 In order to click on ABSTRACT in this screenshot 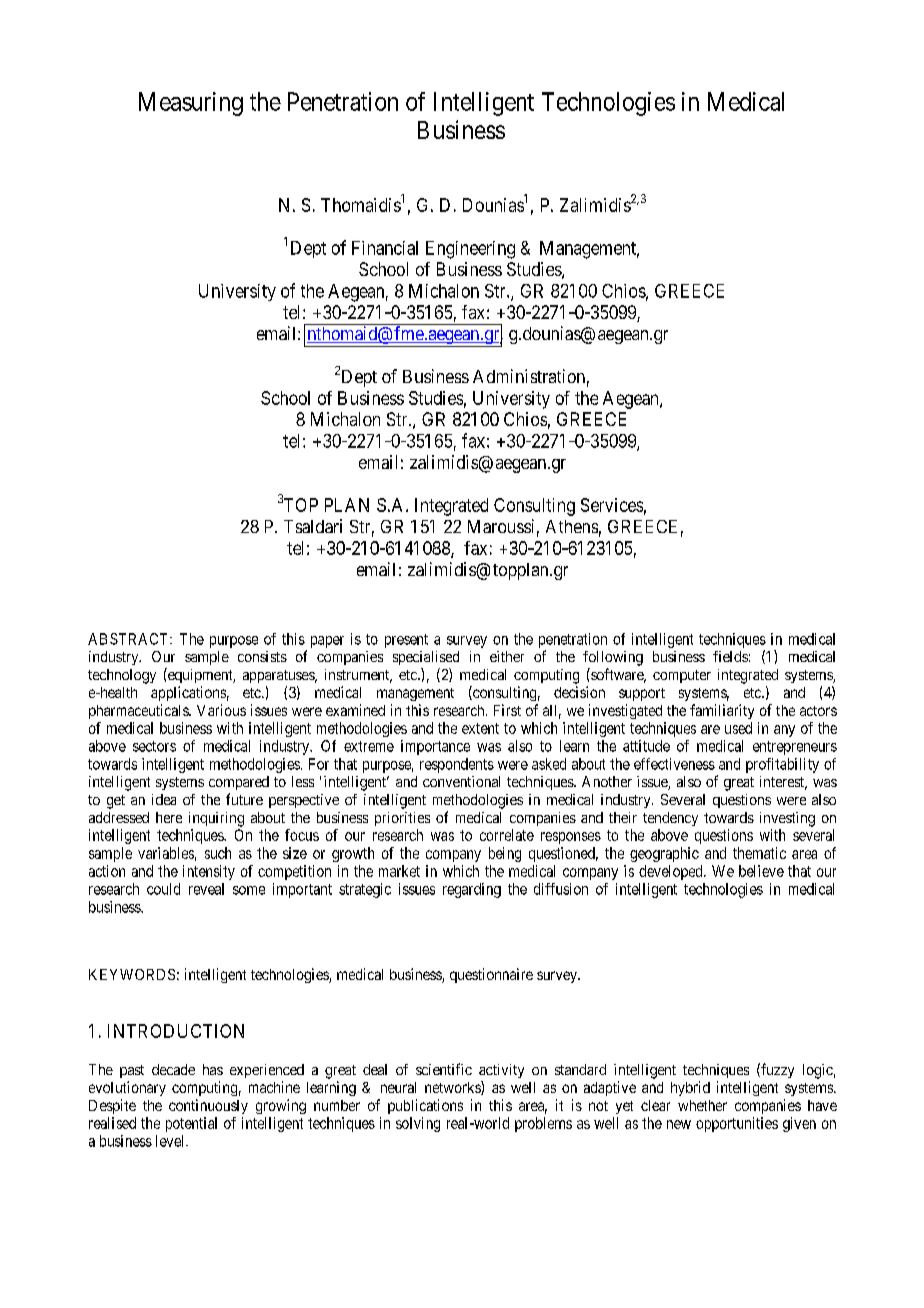, I will do `click(129, 639)`.
